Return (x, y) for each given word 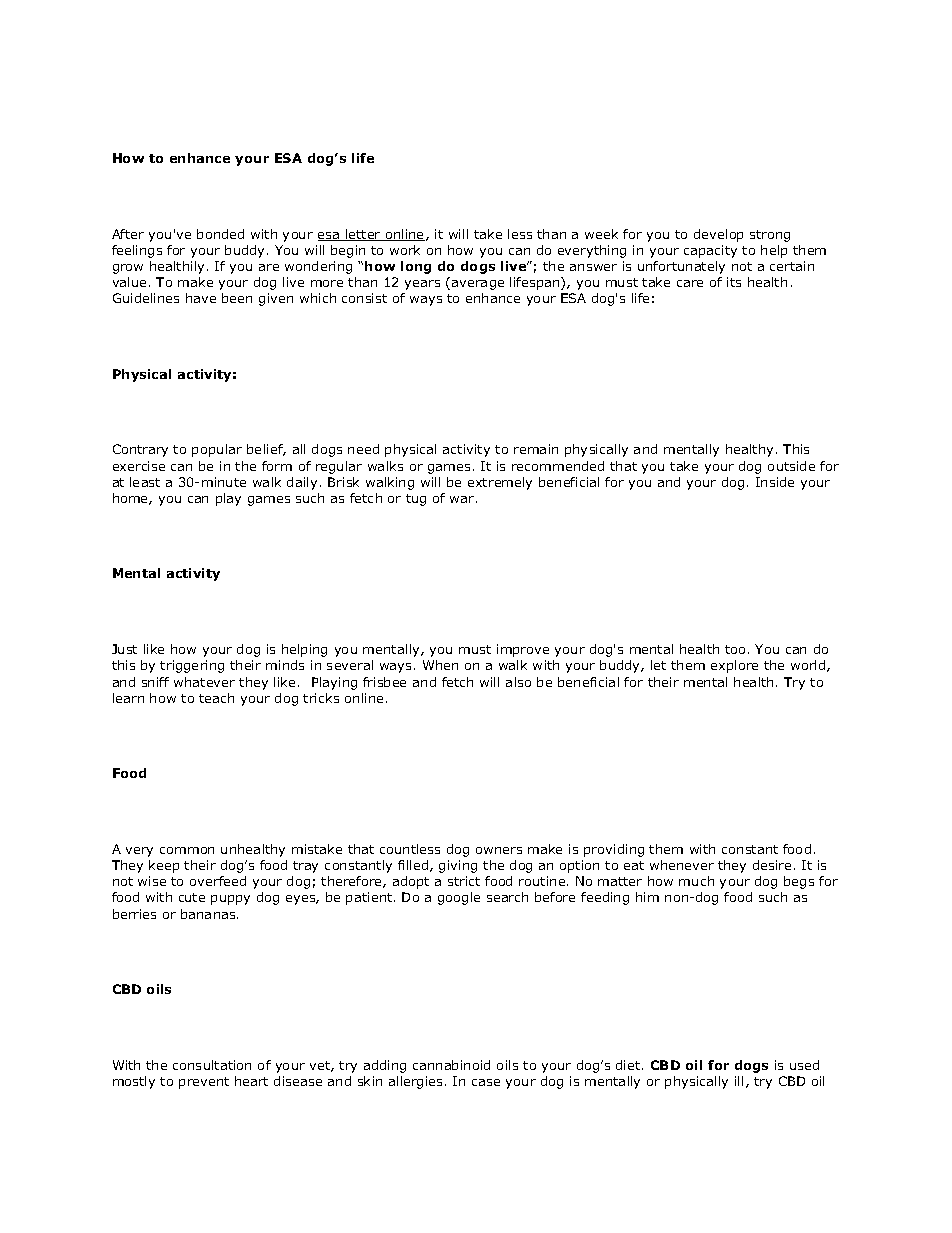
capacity (710, 251)
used (804, 1065)
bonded (220, 234)
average (478, 285)
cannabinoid (451, 1065)
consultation (212, 1065)
